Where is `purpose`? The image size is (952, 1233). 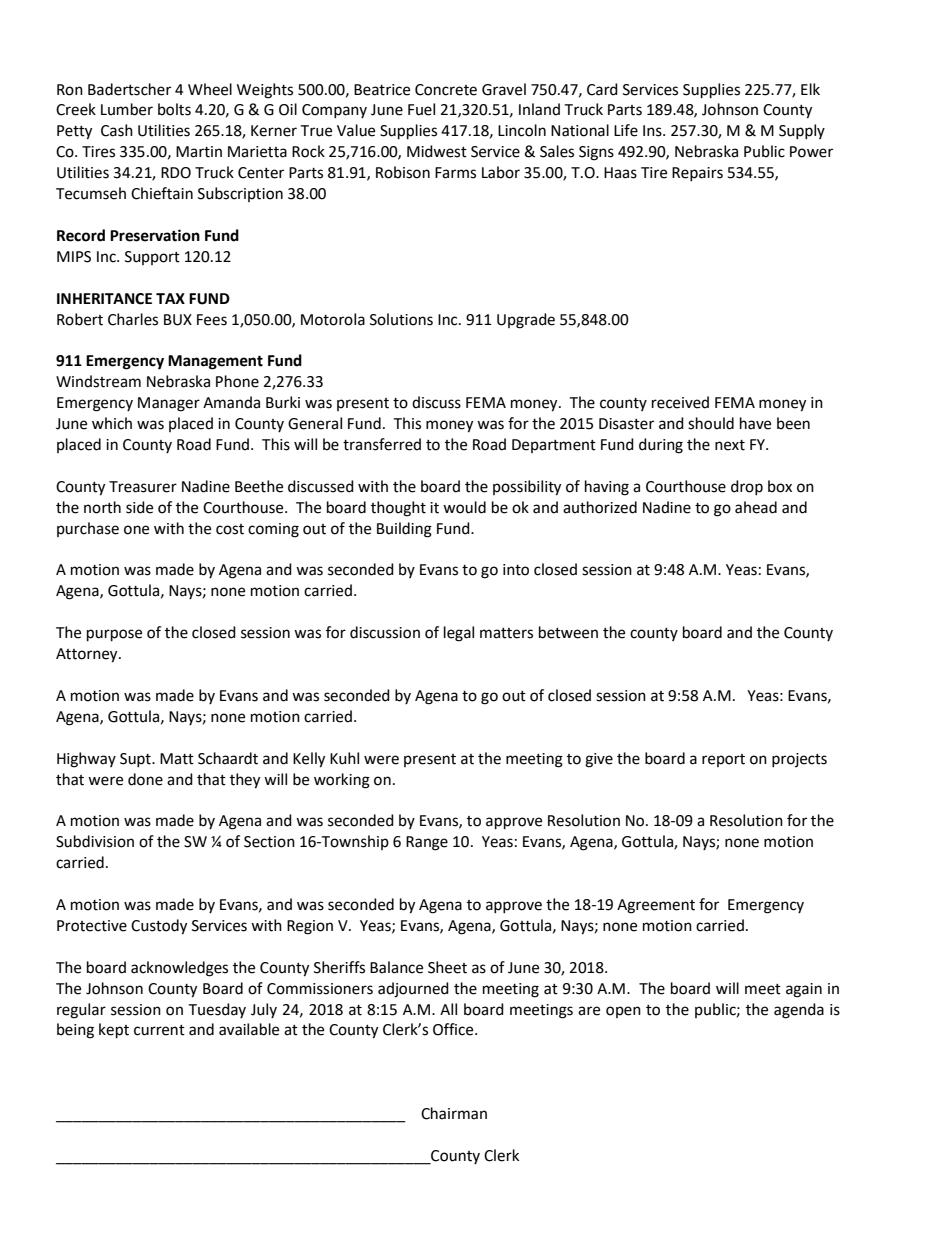
purpose is located at coordinates (114, 635).
